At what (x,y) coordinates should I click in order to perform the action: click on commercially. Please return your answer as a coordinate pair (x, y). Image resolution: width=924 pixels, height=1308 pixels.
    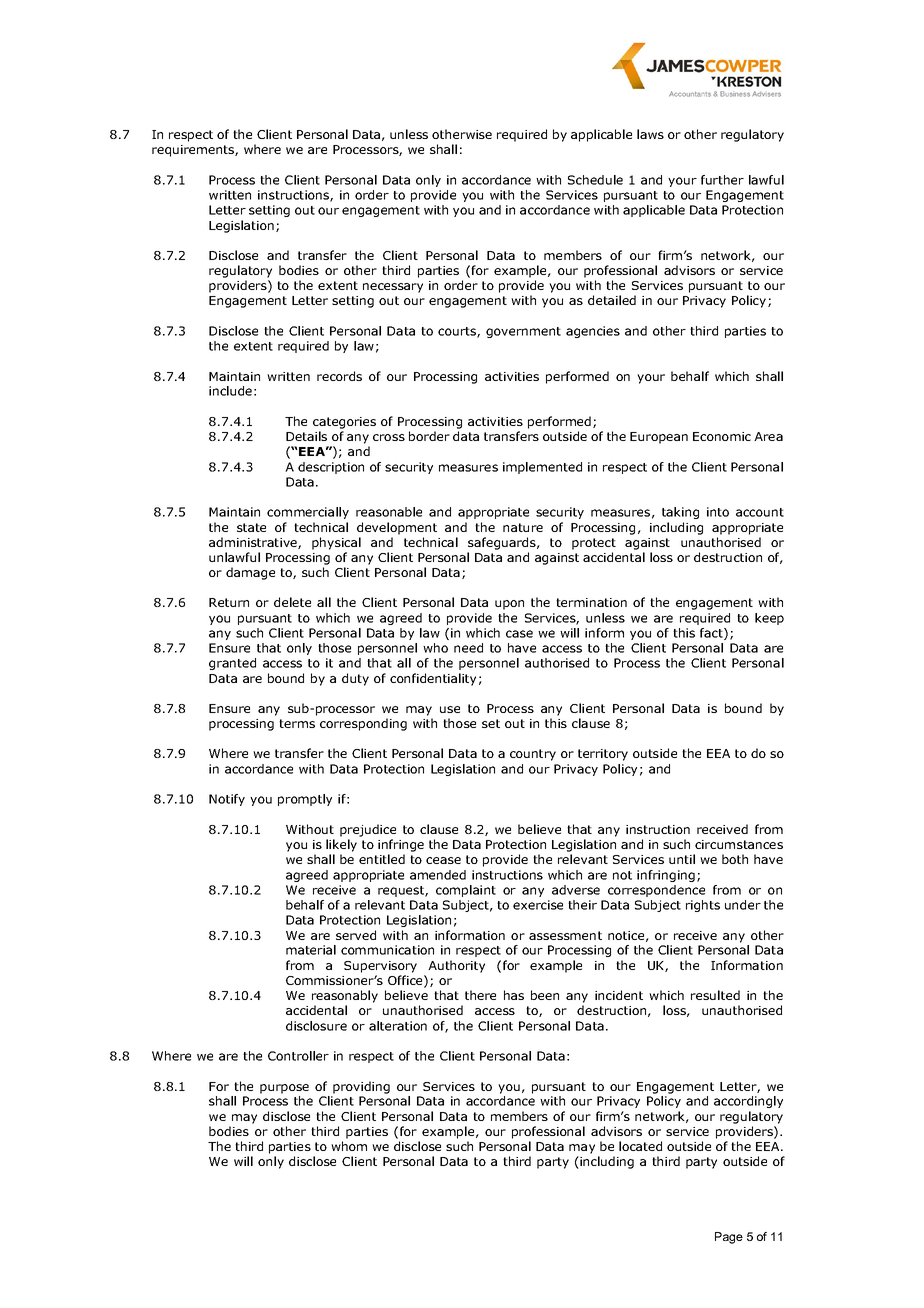
    Looking at the image, I should click on (308, 513).
